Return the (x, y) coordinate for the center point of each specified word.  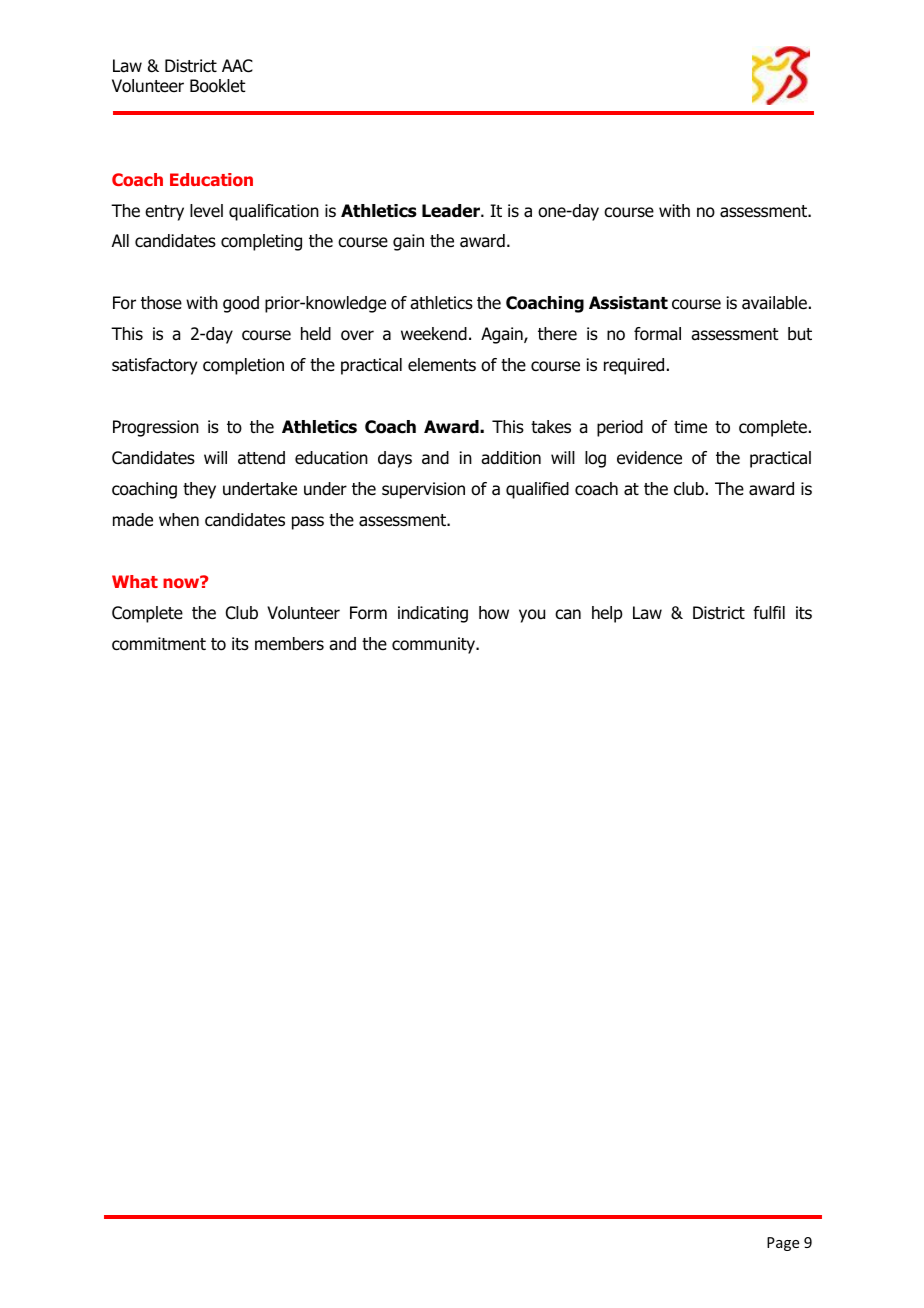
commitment (159, 644)
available (774, 303)
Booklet (218, 86)
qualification (274, 212)
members (289, 644)
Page (783, 1244)
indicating (433, 614)
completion (243, 366)
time (690, 427)
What (135, 581)
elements (442, 365)
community (435, 645)
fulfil (769, 612)
